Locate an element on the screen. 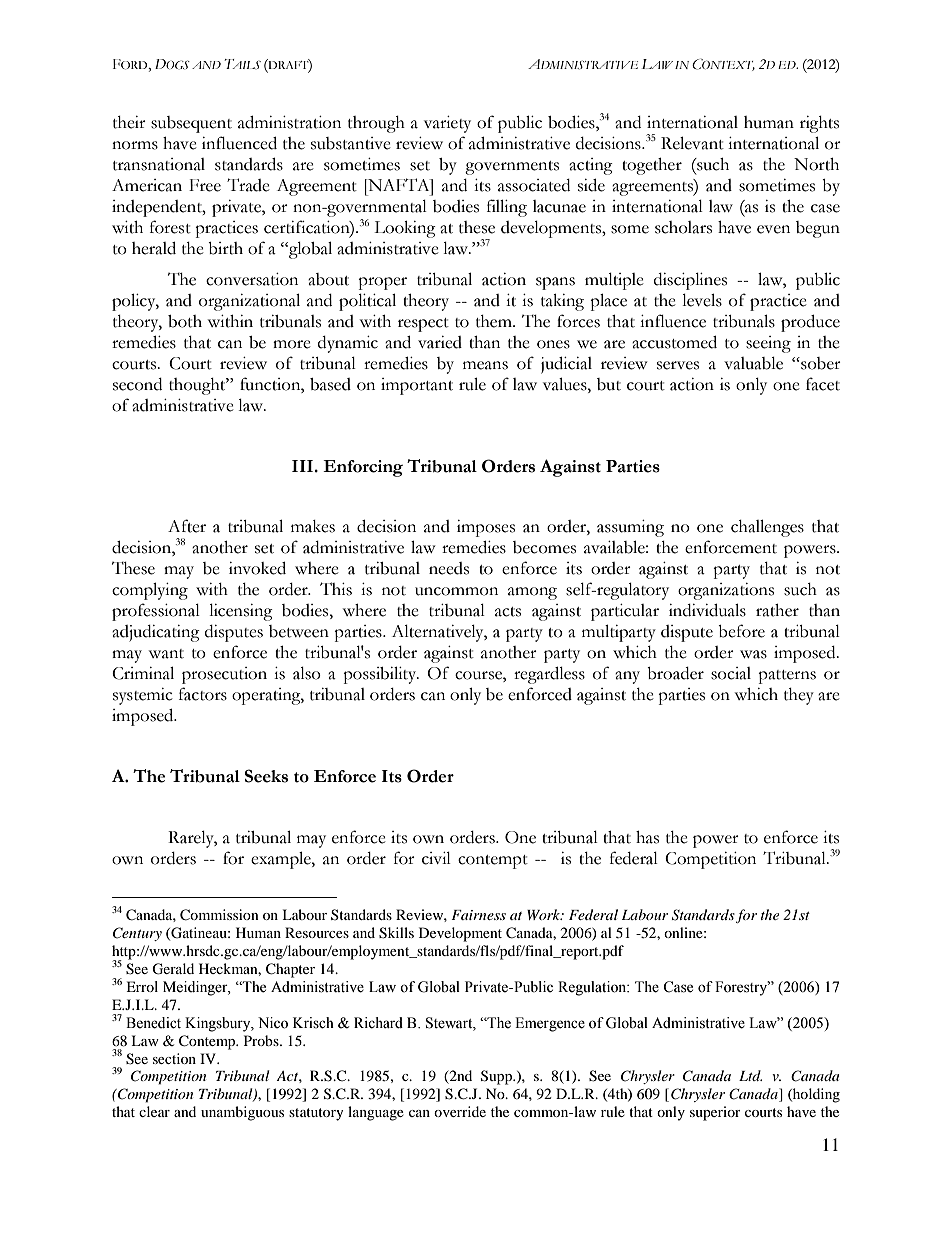  means is located at coordinates (485, 365).
